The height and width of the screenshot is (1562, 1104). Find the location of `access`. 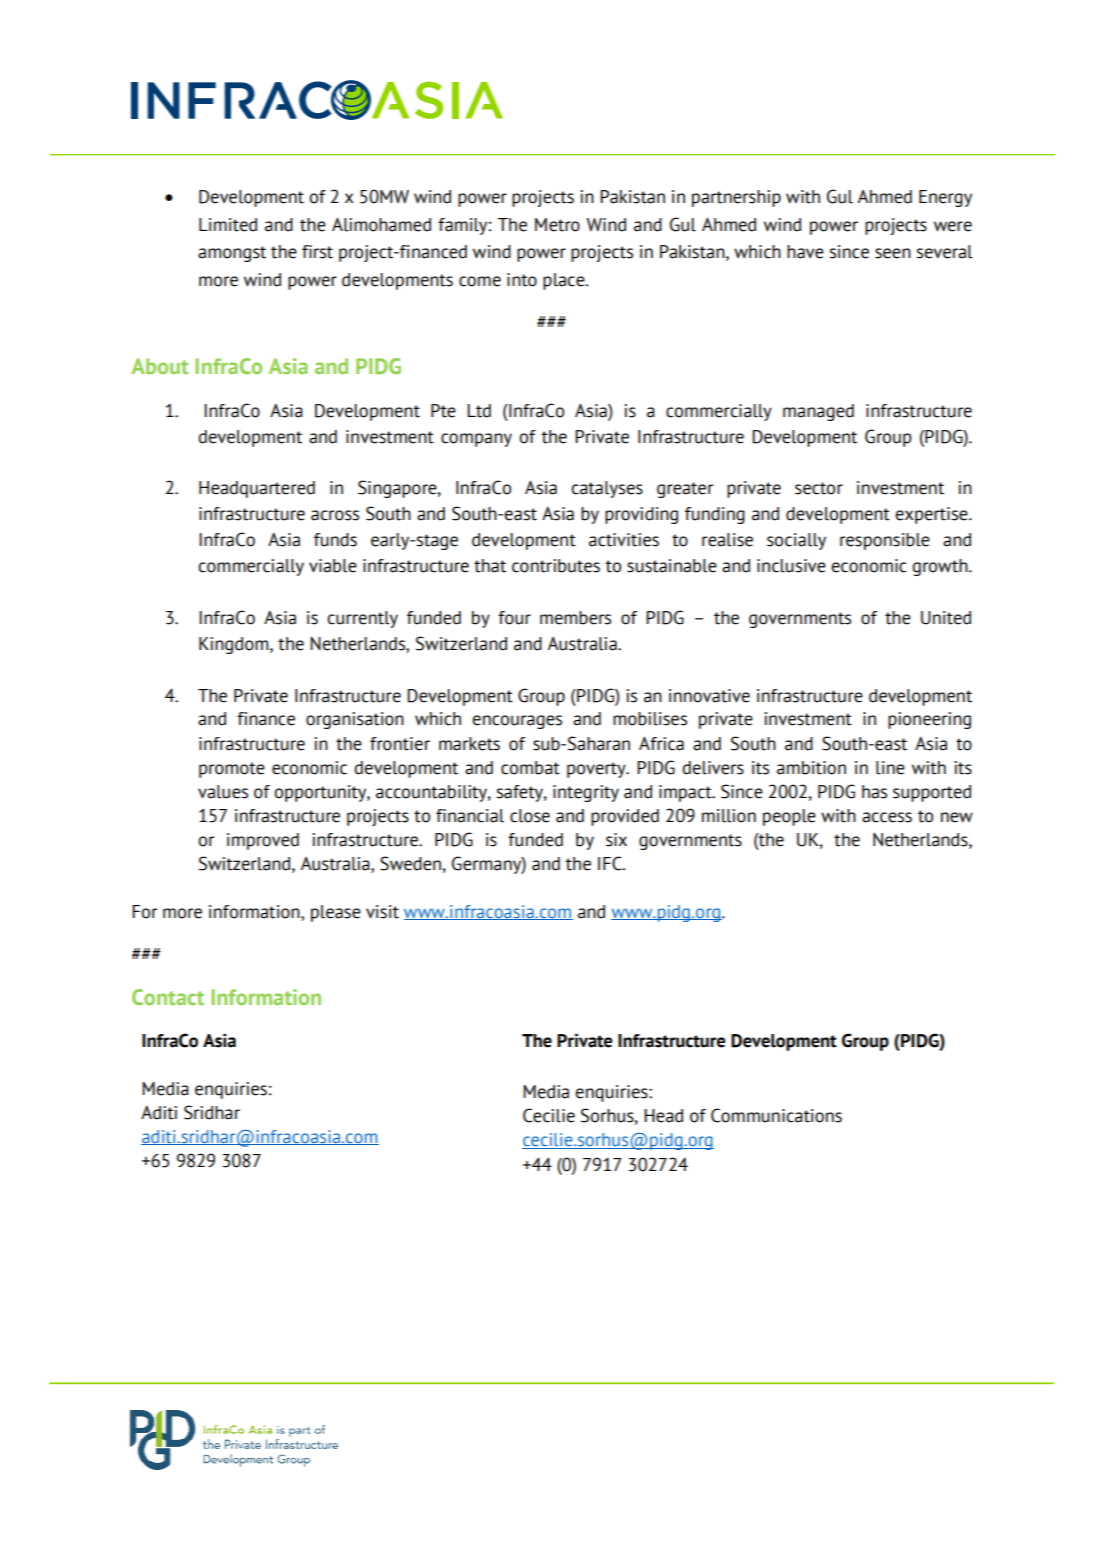

access is located at coordinates (887, 817).
